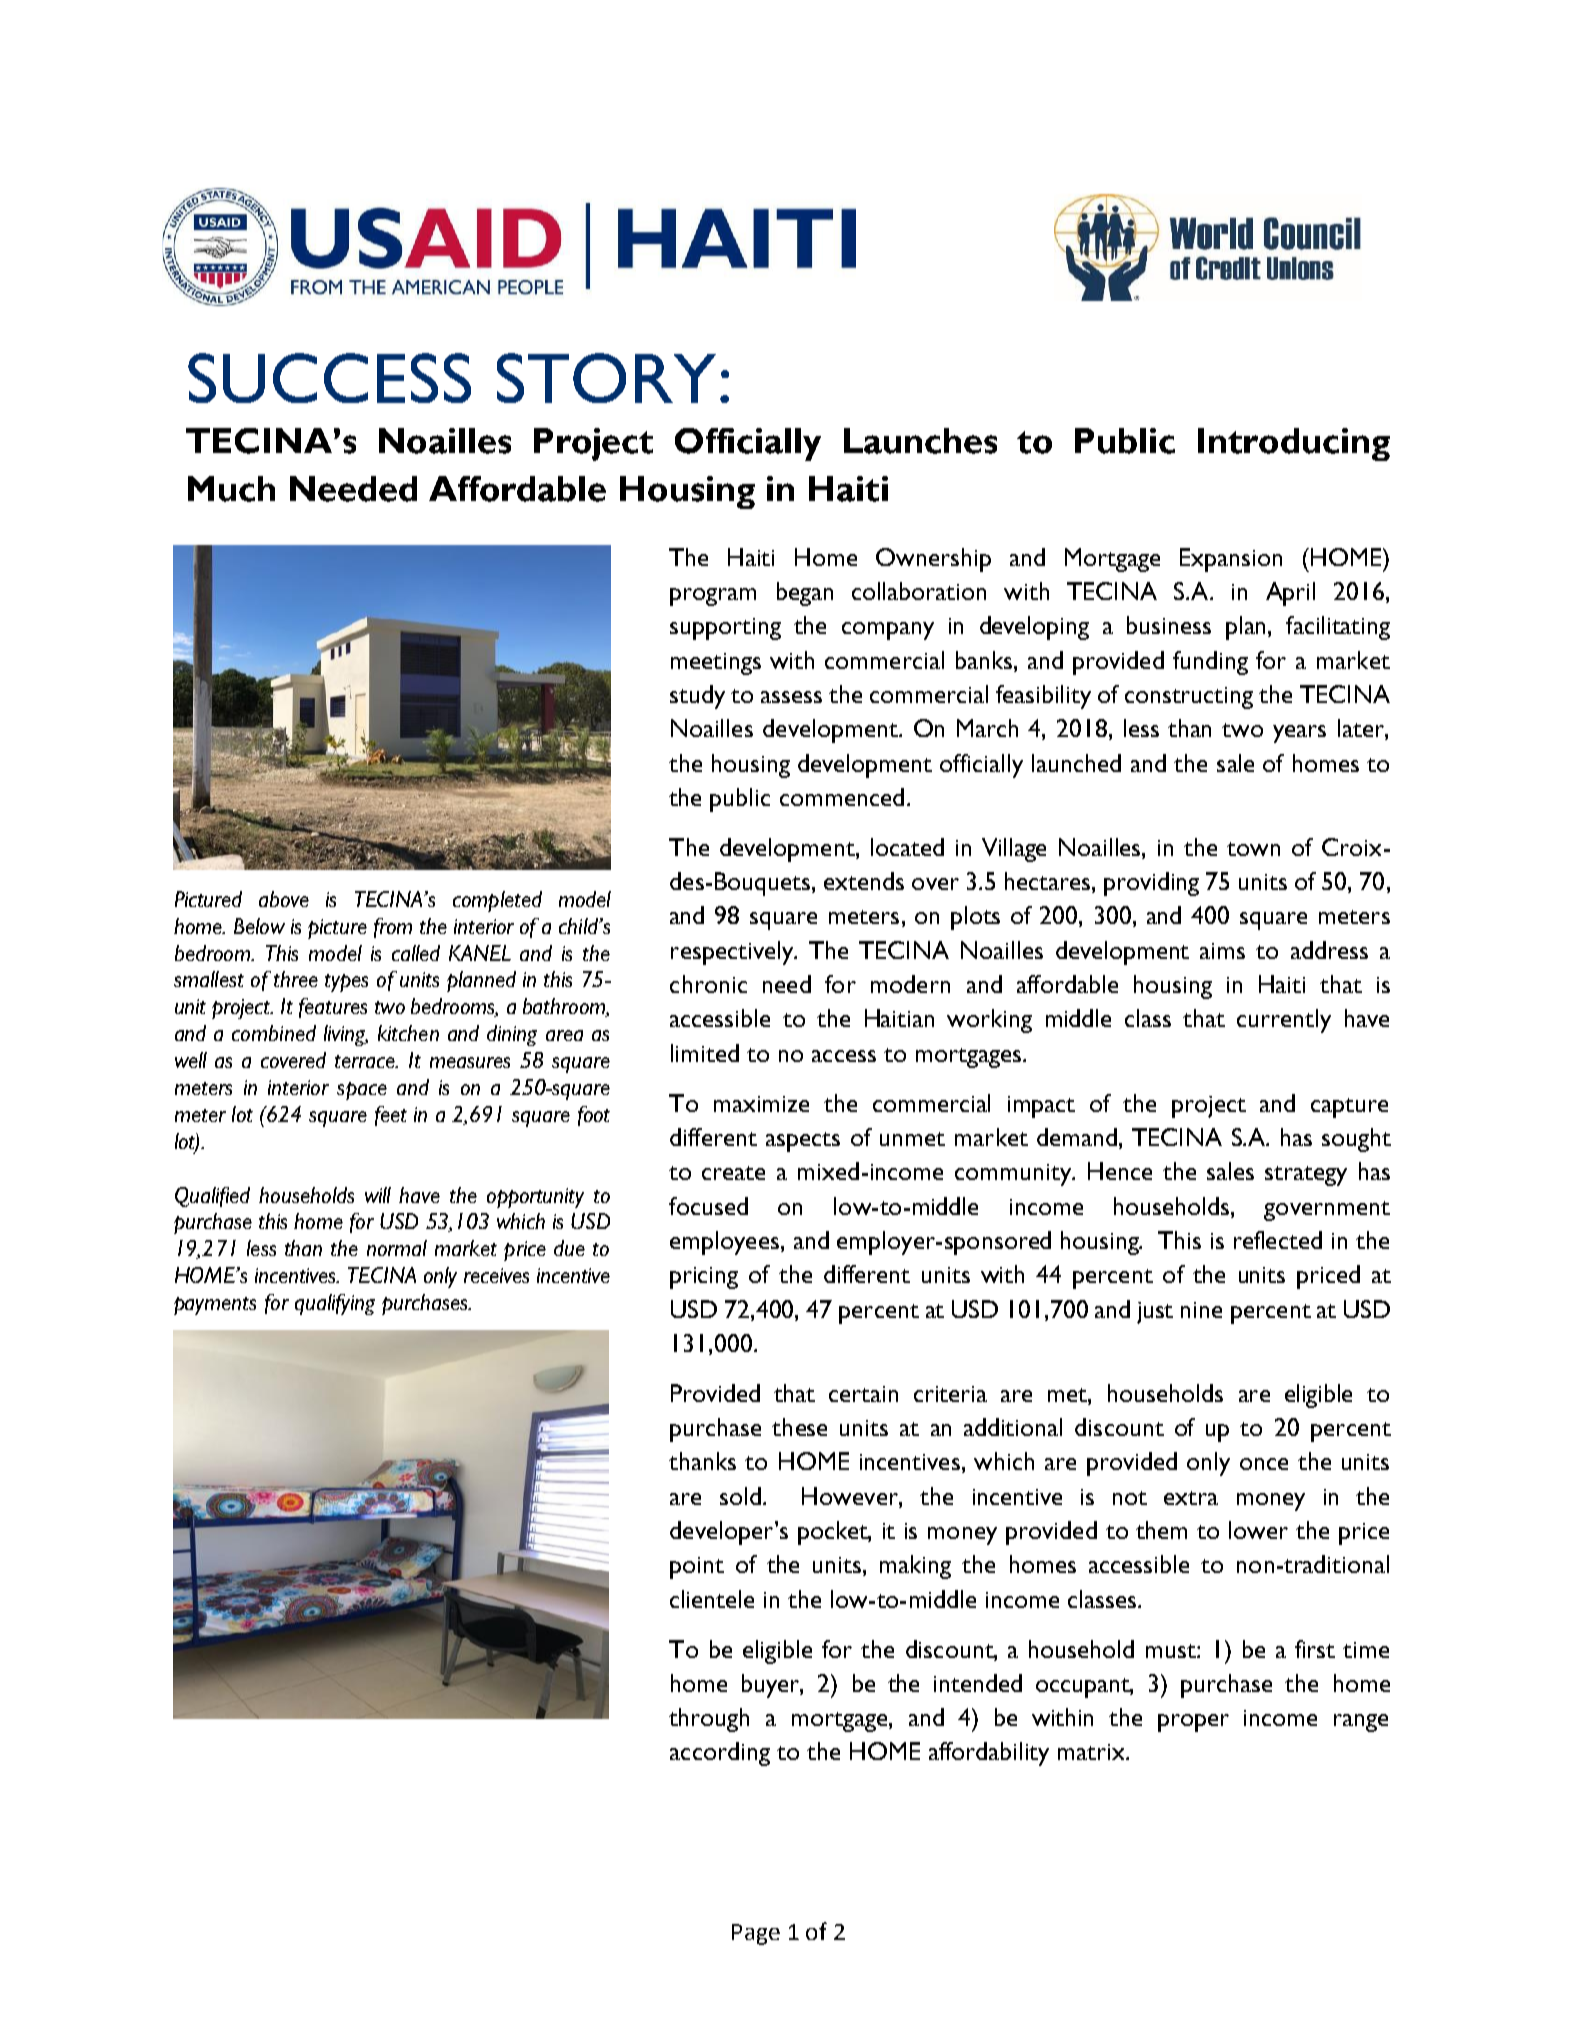 This screenshot has width=1576, height=2039. What do you see at coordinates (756, 1934) in the screenshot?
I see `Page` at bounding box center [756, 1934].
